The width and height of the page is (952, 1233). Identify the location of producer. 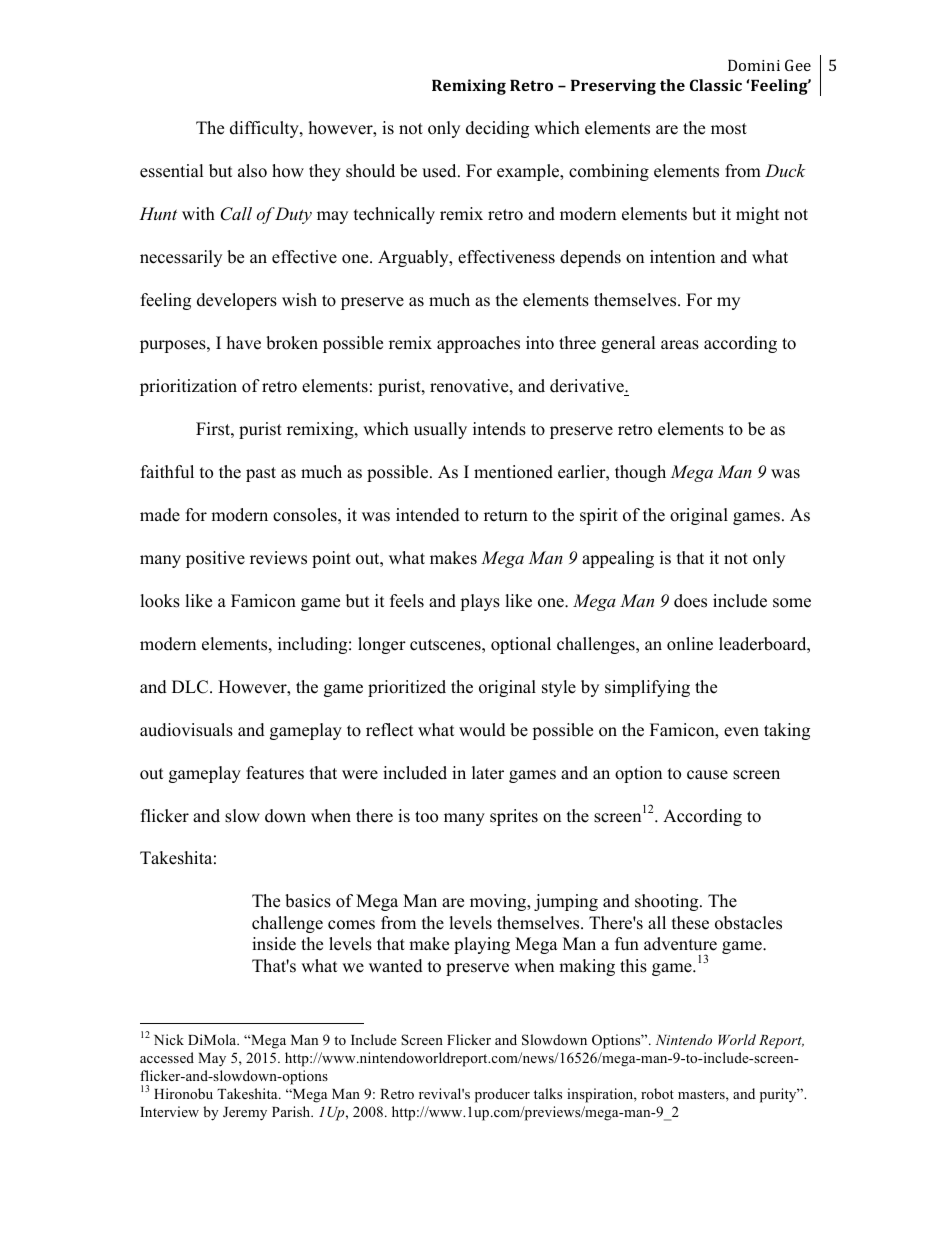
(502, 1095).
